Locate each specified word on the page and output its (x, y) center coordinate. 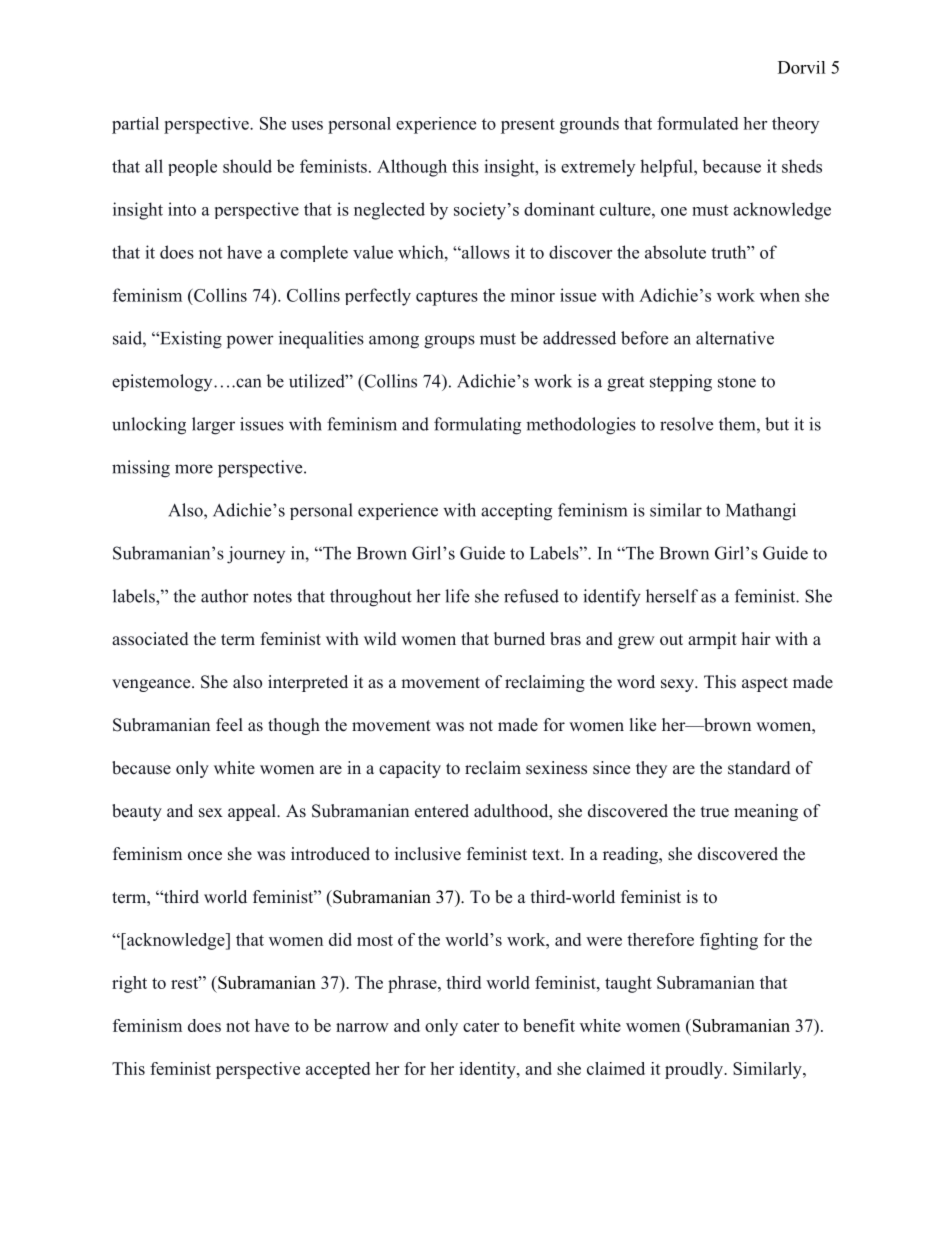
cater (481, 1026)
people (192, 167)
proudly (695, 1070)
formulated (698, 123)
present (528, 126)
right (129, 984)
